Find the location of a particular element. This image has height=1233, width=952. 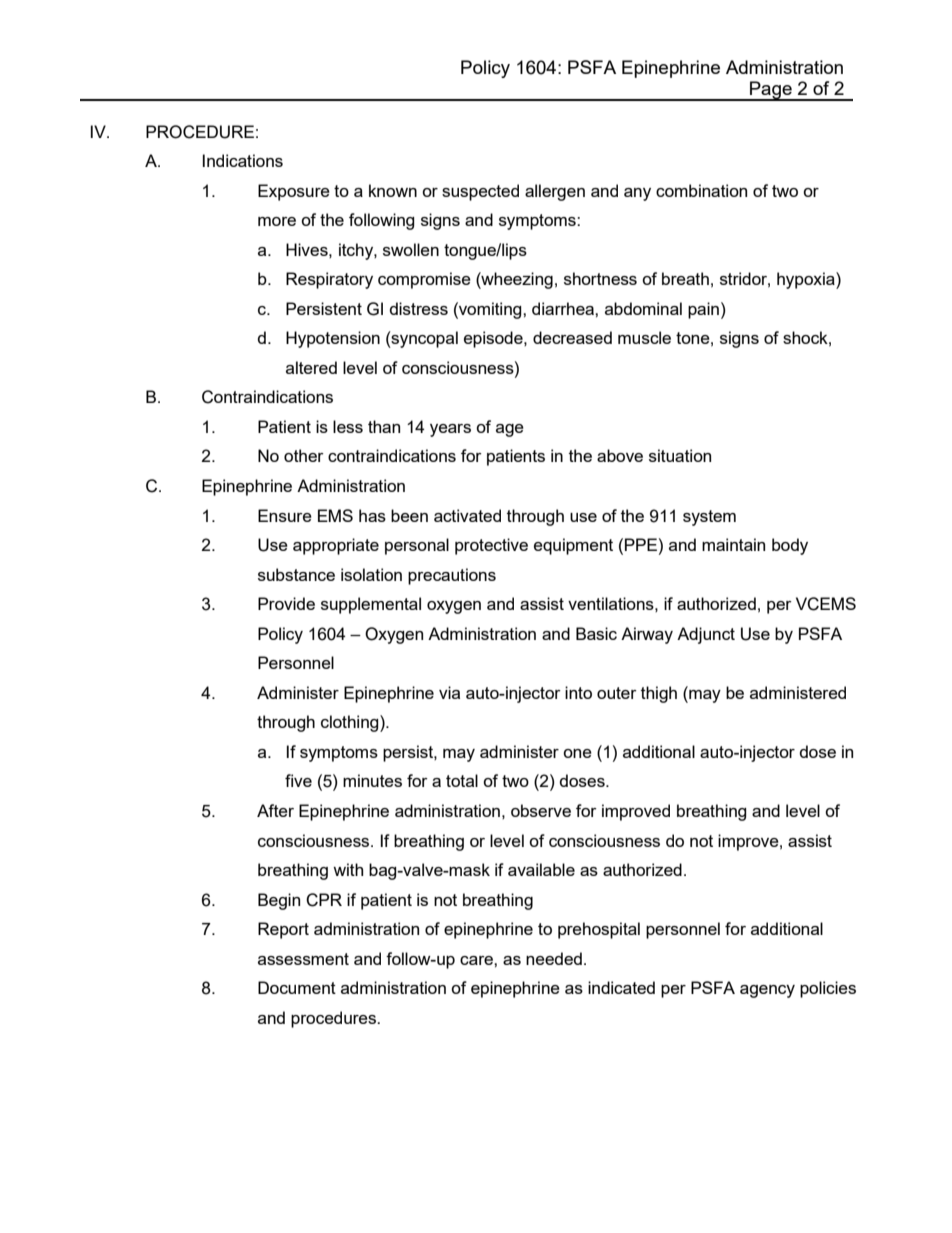

needed is located at coordinates (554, 958).
